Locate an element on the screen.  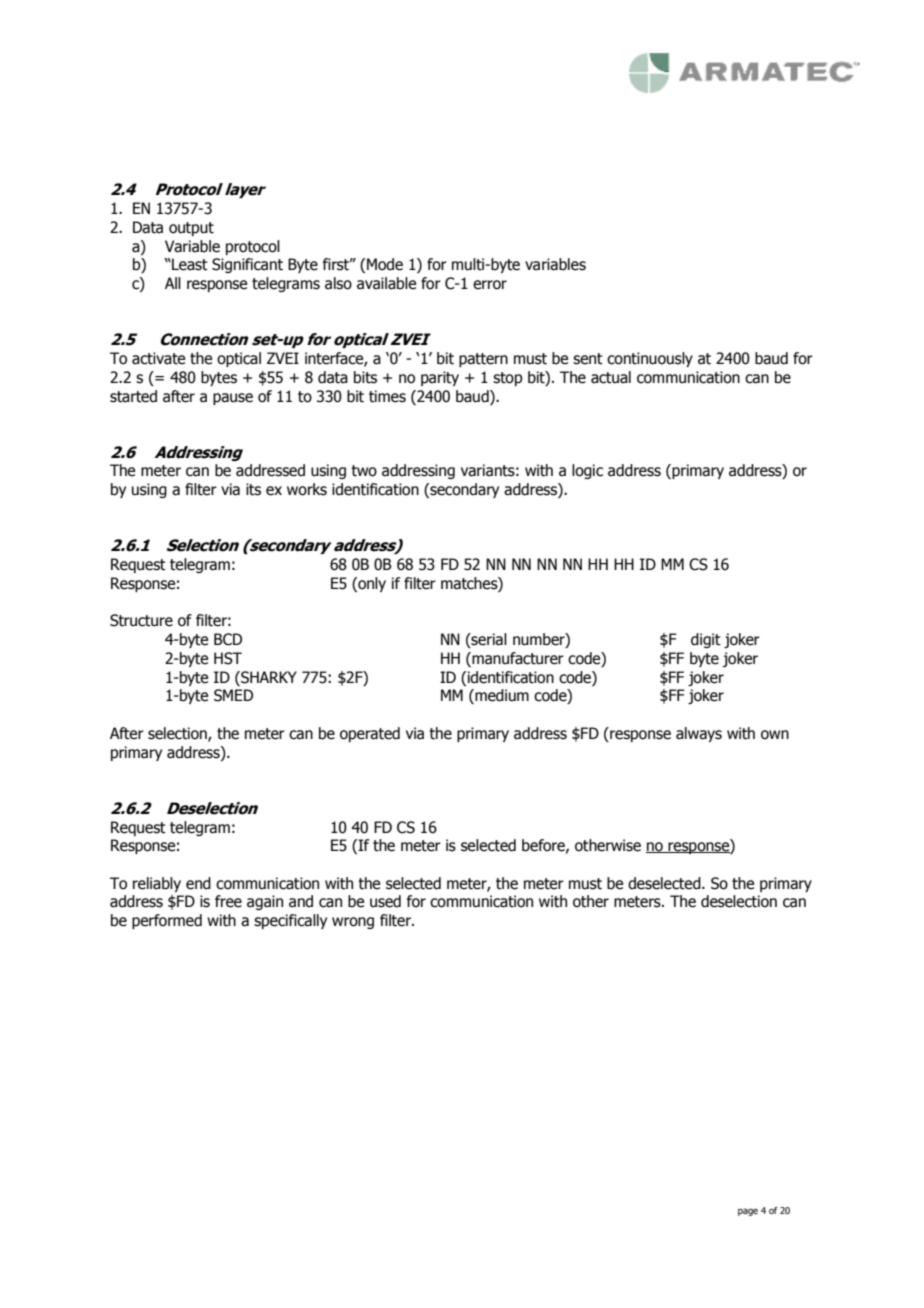
HST is located at coordinates (228, 658).
